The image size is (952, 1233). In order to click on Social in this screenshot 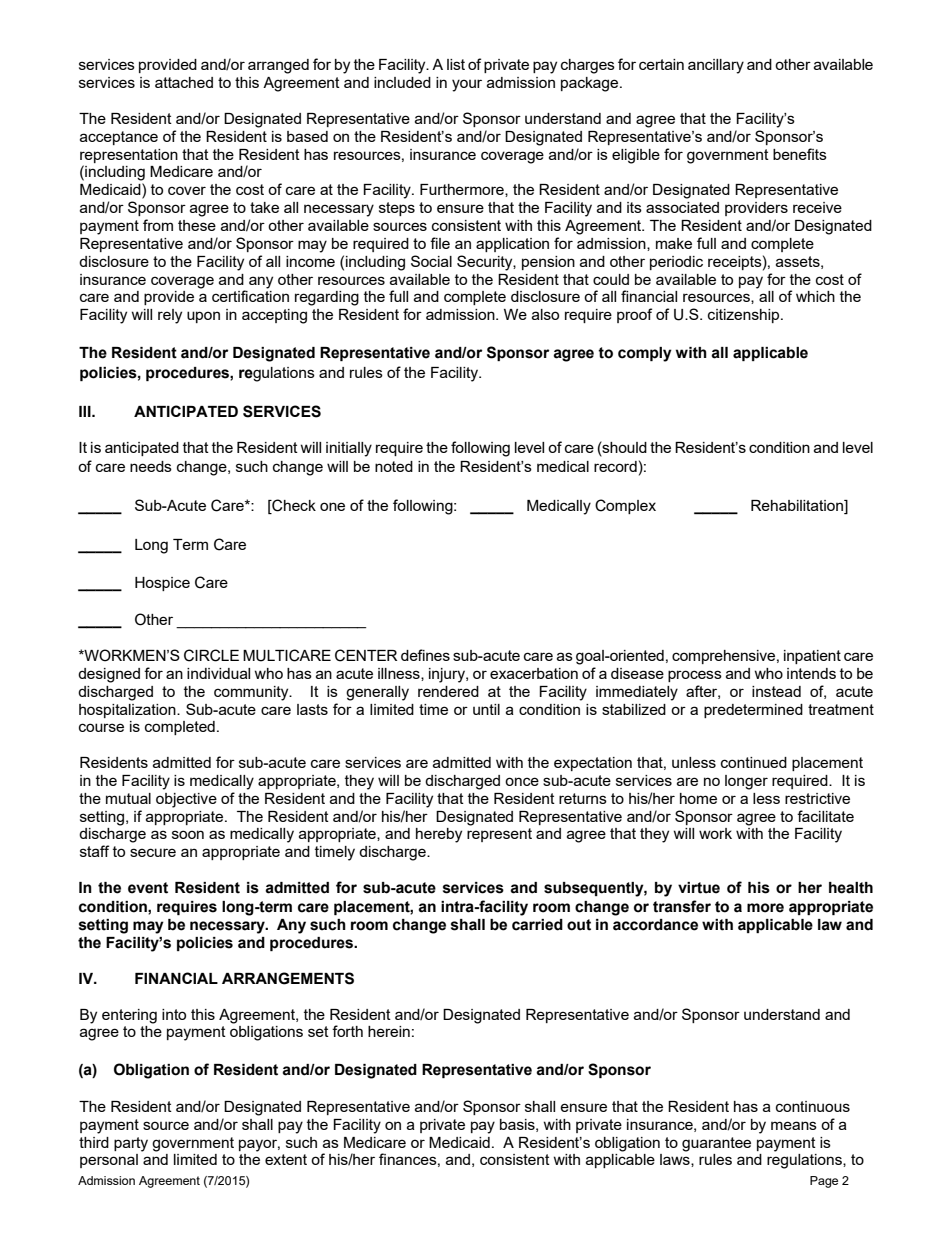, I will do `click(431, 261)`.
